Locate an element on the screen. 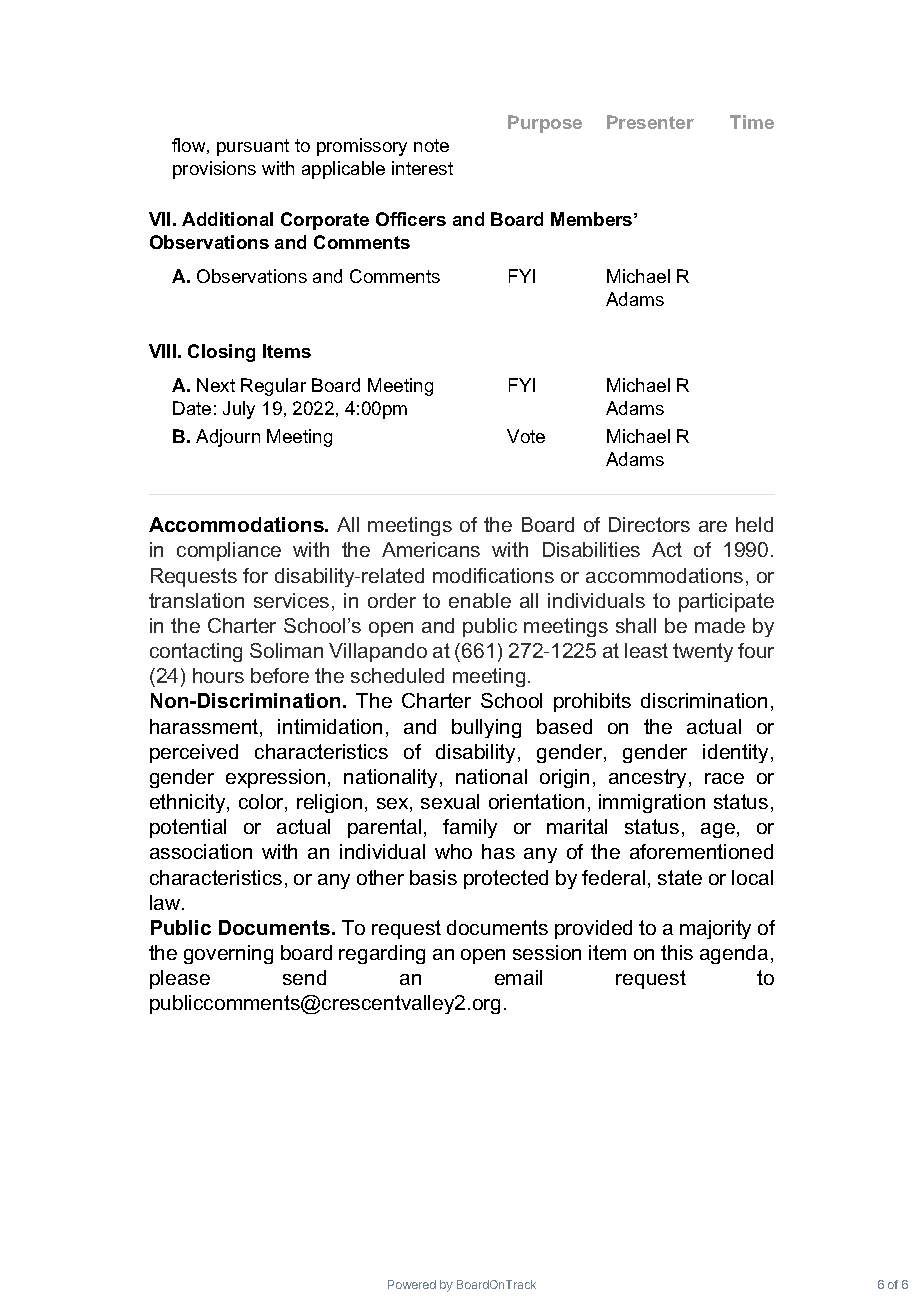 This screenshot has height=1308, width=924. this is located at coordinates (677, 952).
